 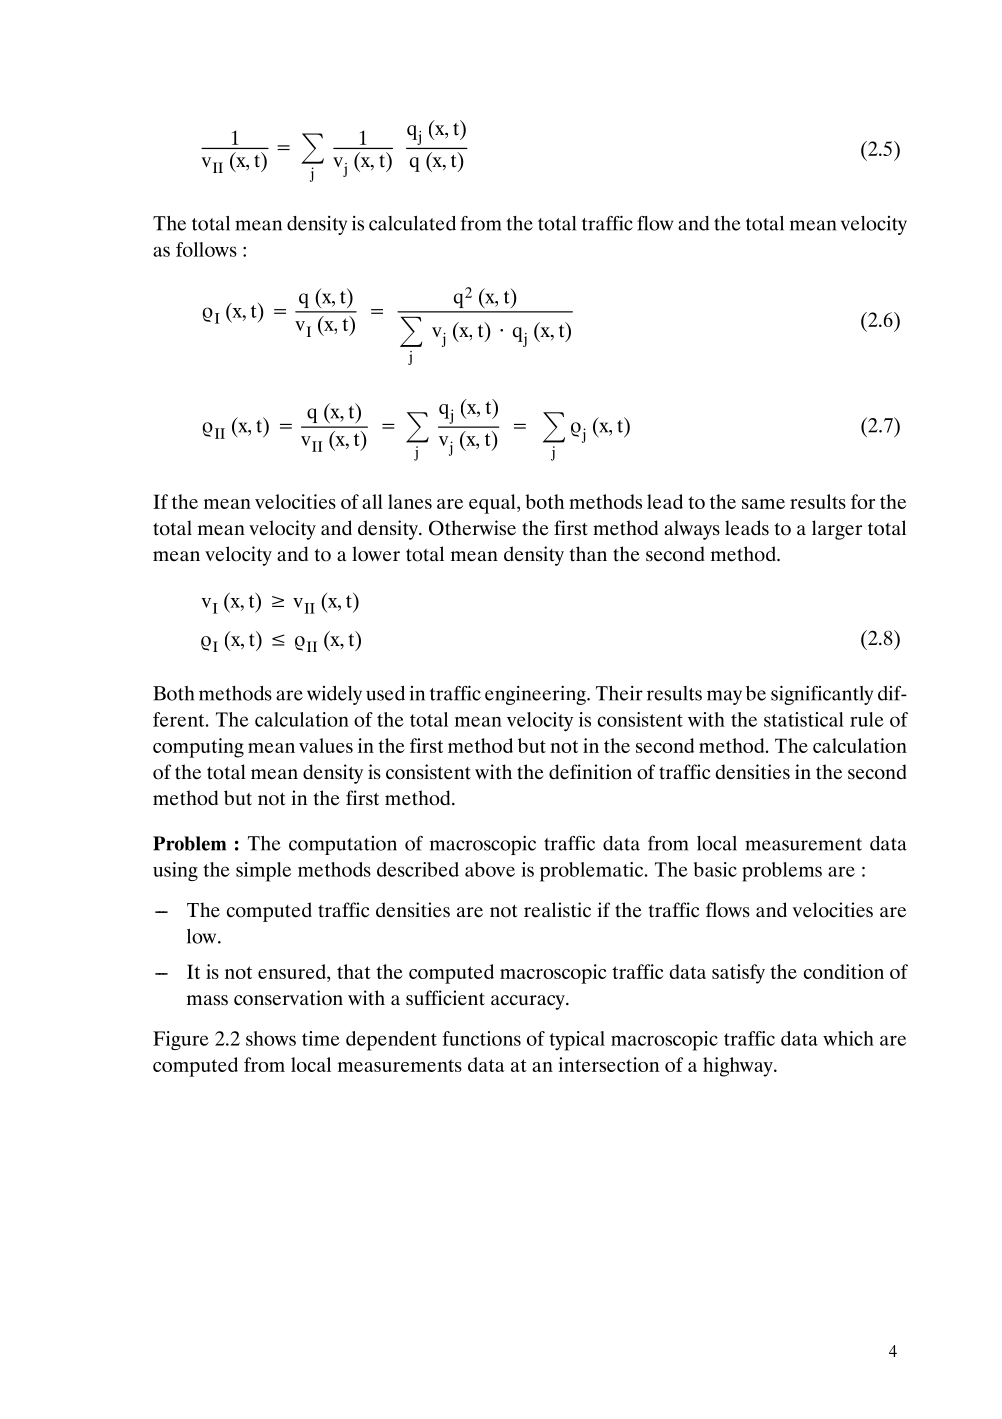 What do you see at coordinates (804, 719) in the screenshot?
I see `statistical` at bounding box center [804, 719].
